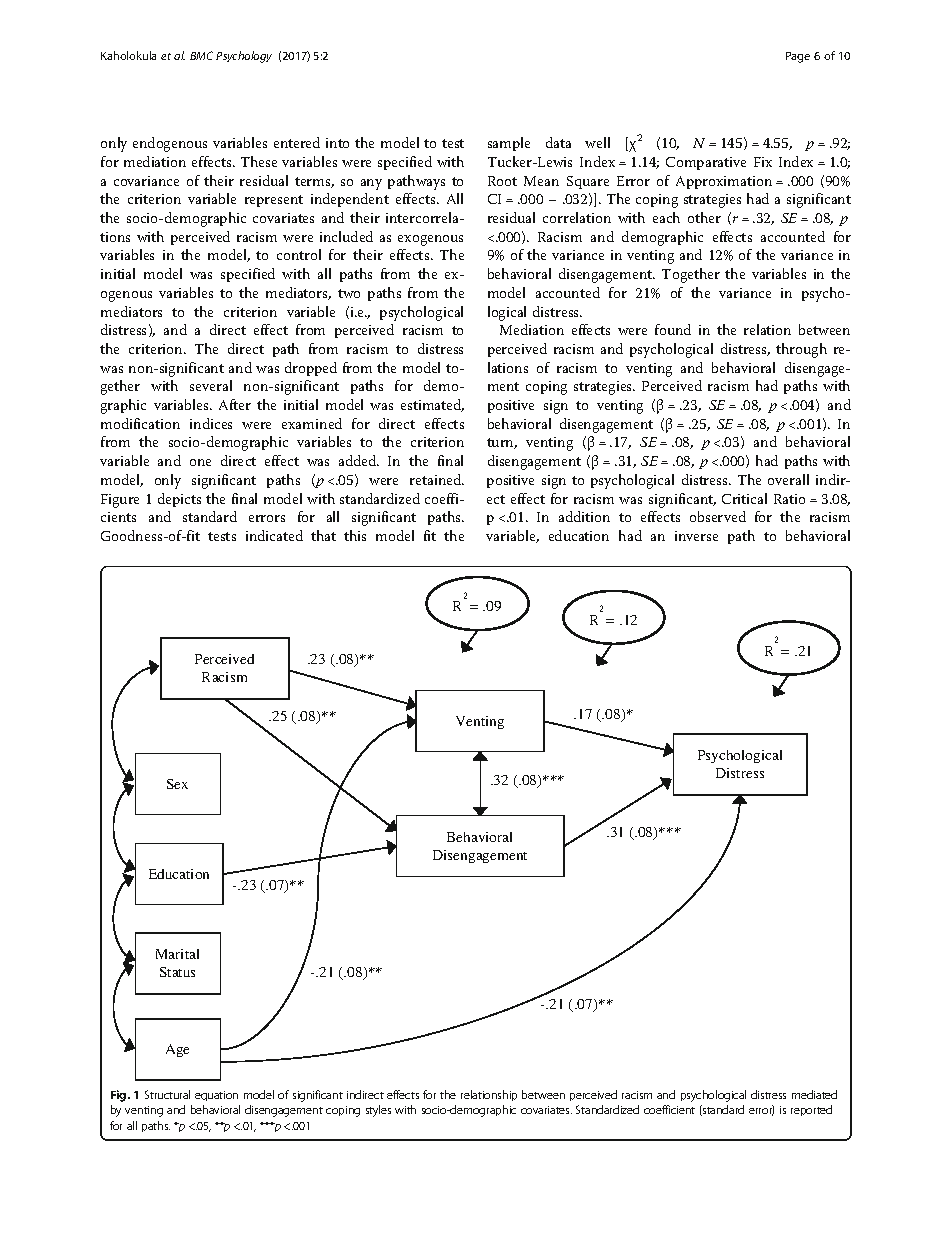 The width and height of the document is (952, 1233). I want to click on inverse, so click(696, 536).
